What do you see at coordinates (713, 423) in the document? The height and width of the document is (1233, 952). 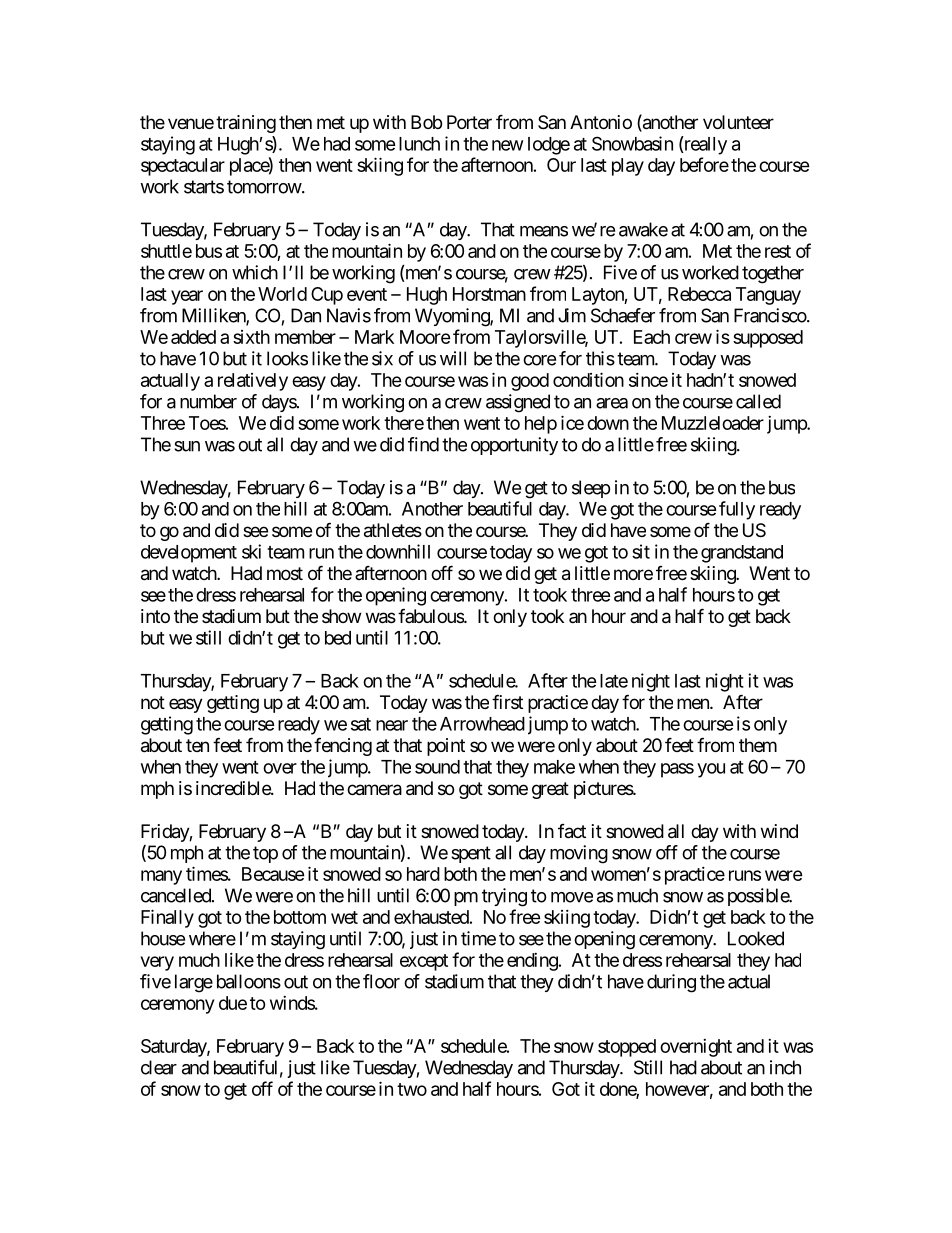 I see `Muzzleloader` at bounding box center [713, 423].
